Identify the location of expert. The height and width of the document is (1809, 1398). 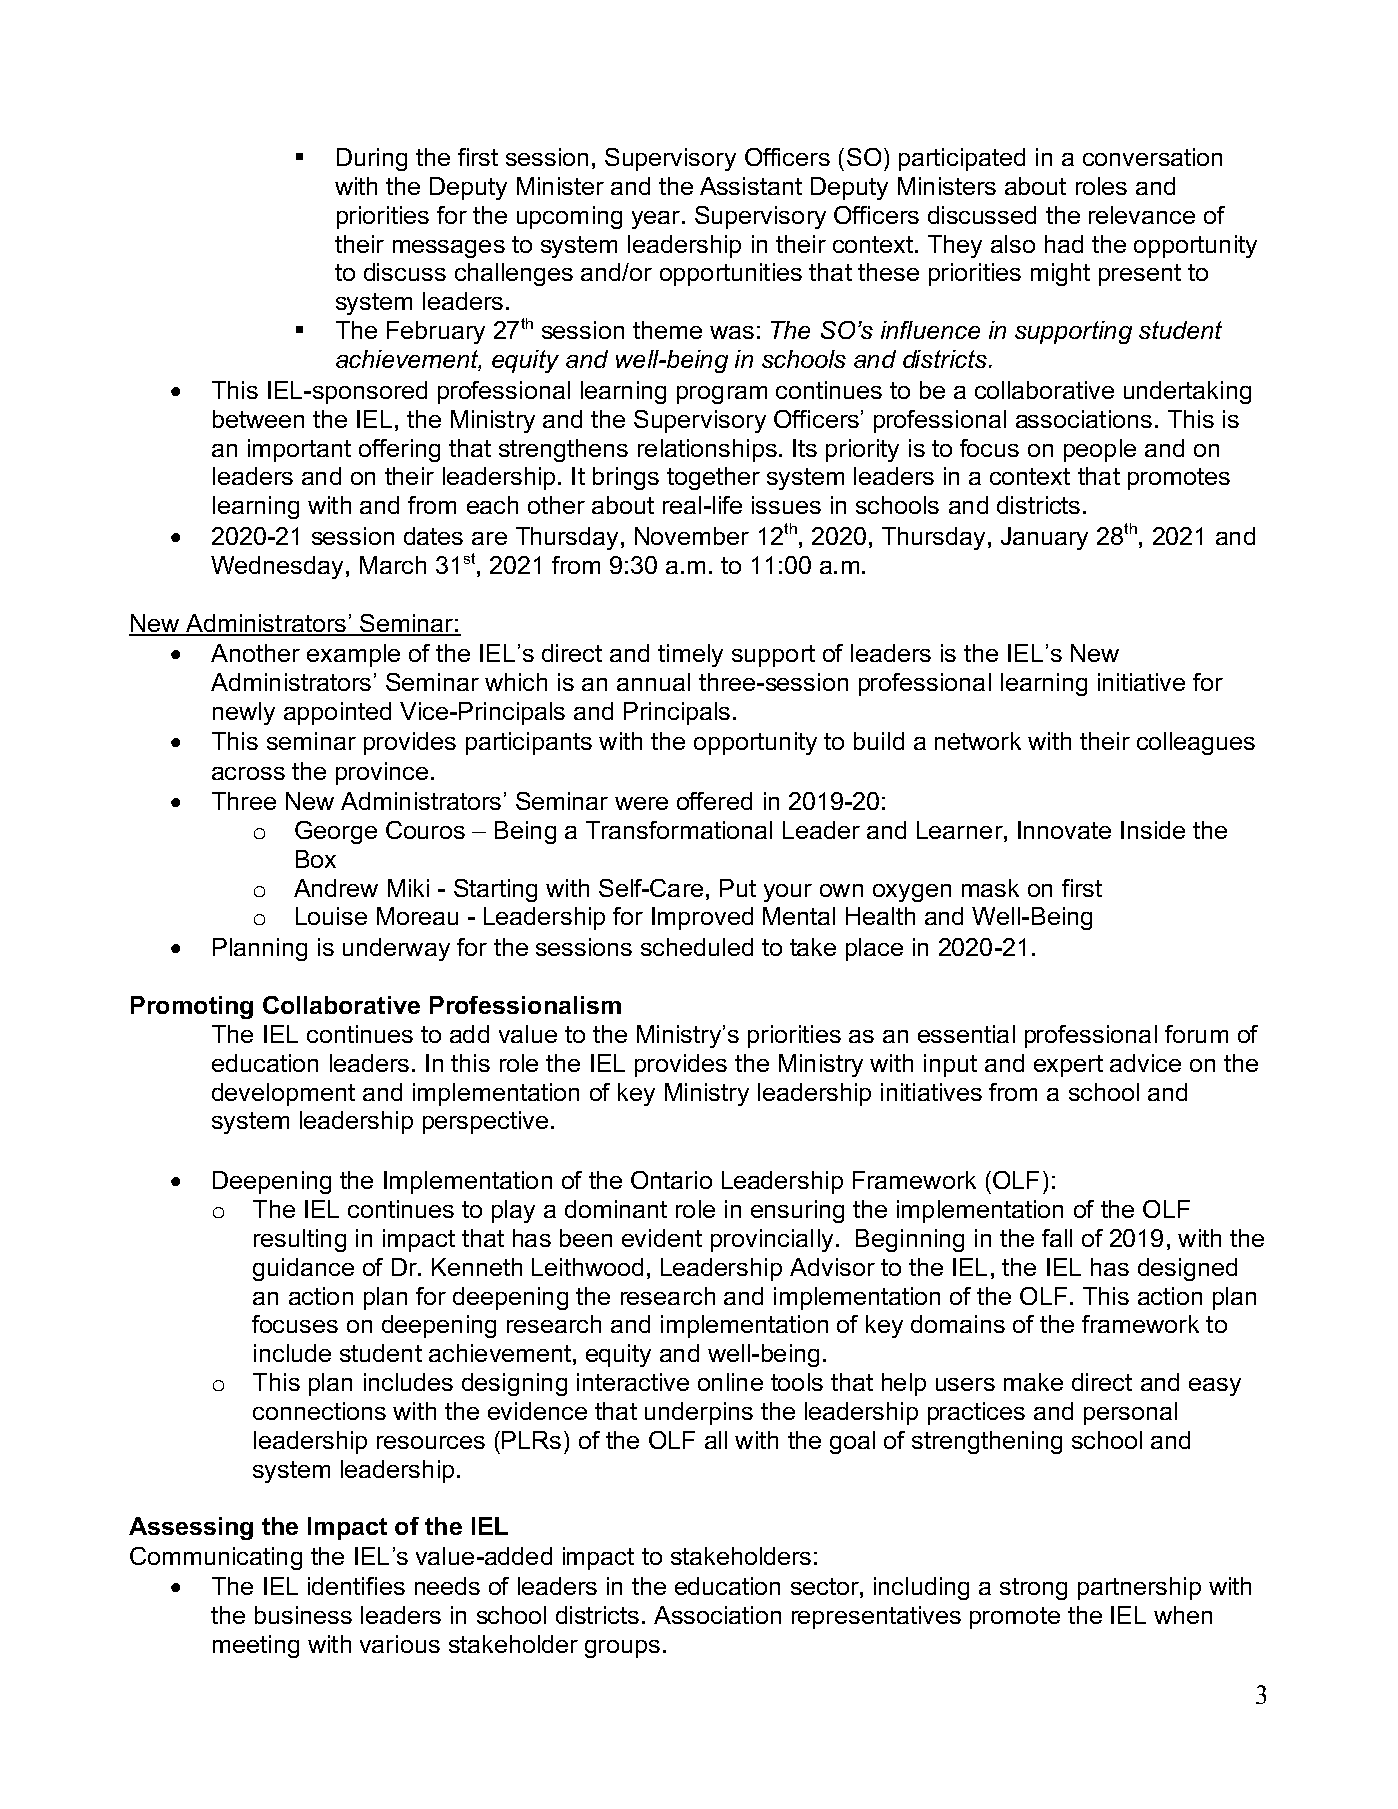
(1068, 1066).
